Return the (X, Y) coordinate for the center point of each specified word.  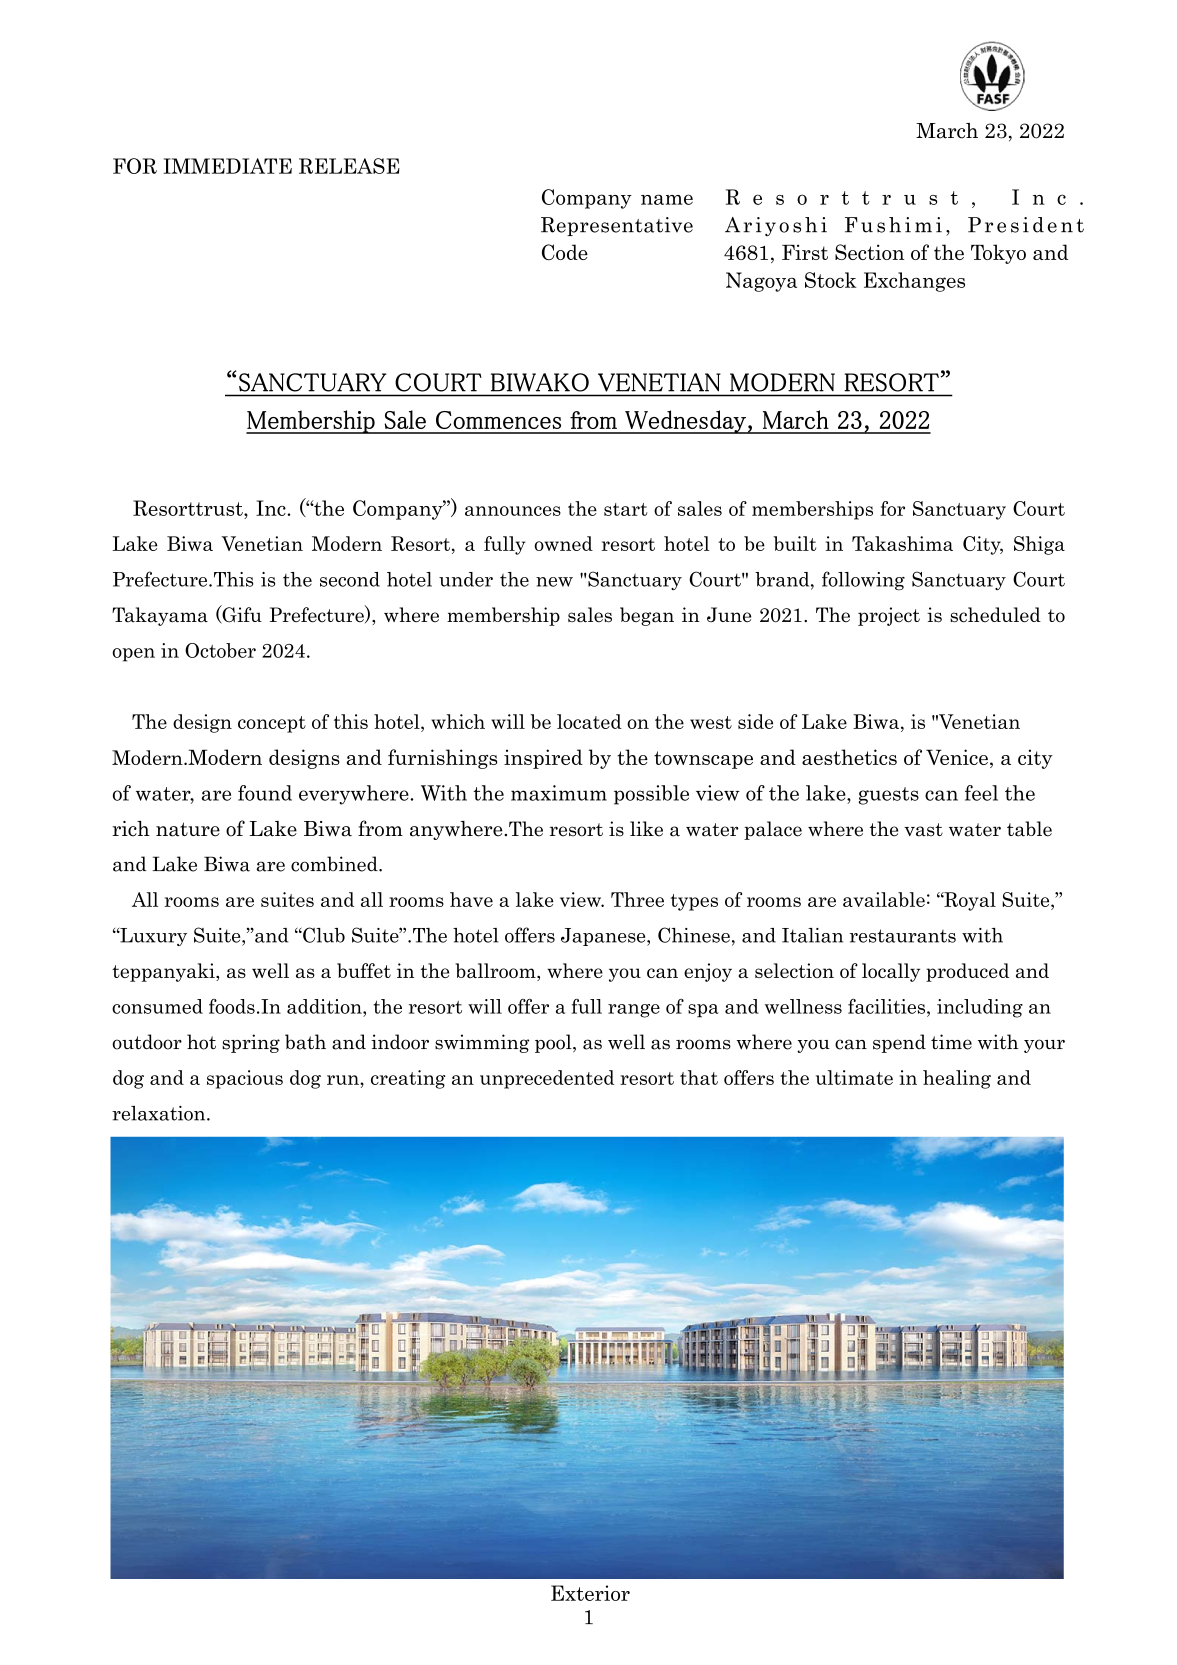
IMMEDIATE (227, 166)
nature (188, 829)
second (350, 579)
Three (637, 899)
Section (869, 252)
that (699, 1077)
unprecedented (547, 1079)
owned (563, 543)
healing (957, 1079)
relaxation (160, 1113)
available (884, 899)
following (863, 581)
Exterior (590, 1593)
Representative (617, 226)
